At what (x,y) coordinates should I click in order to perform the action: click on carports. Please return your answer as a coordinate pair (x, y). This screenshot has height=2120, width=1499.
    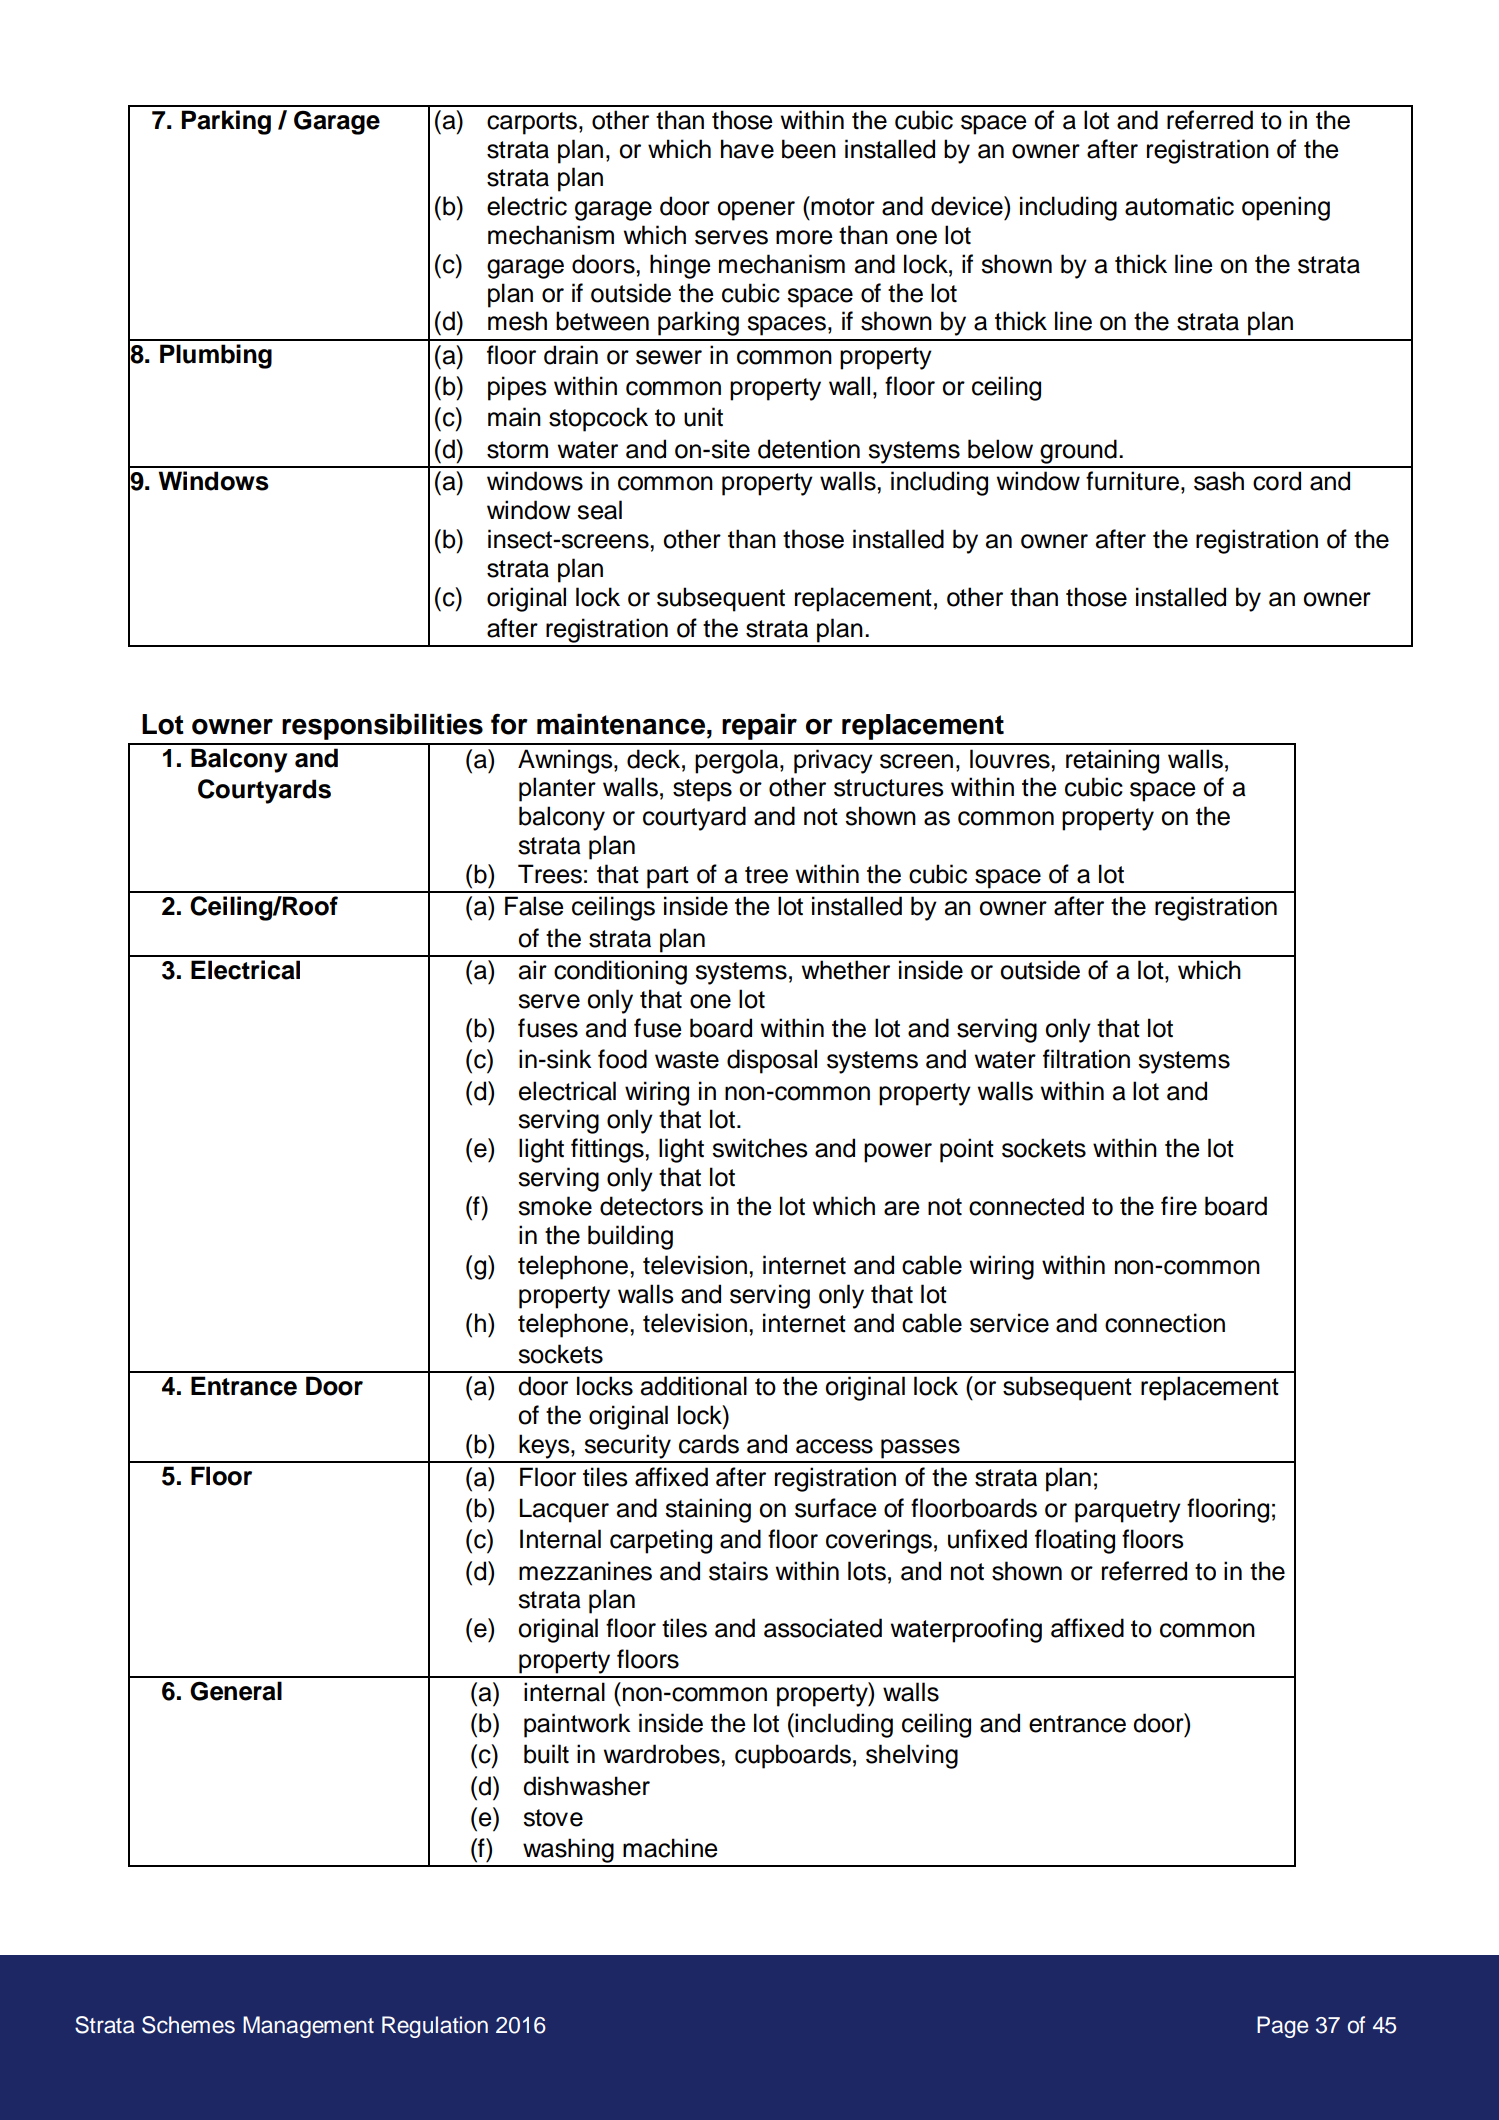
    Looking at the image, I should click on (533, 123).
